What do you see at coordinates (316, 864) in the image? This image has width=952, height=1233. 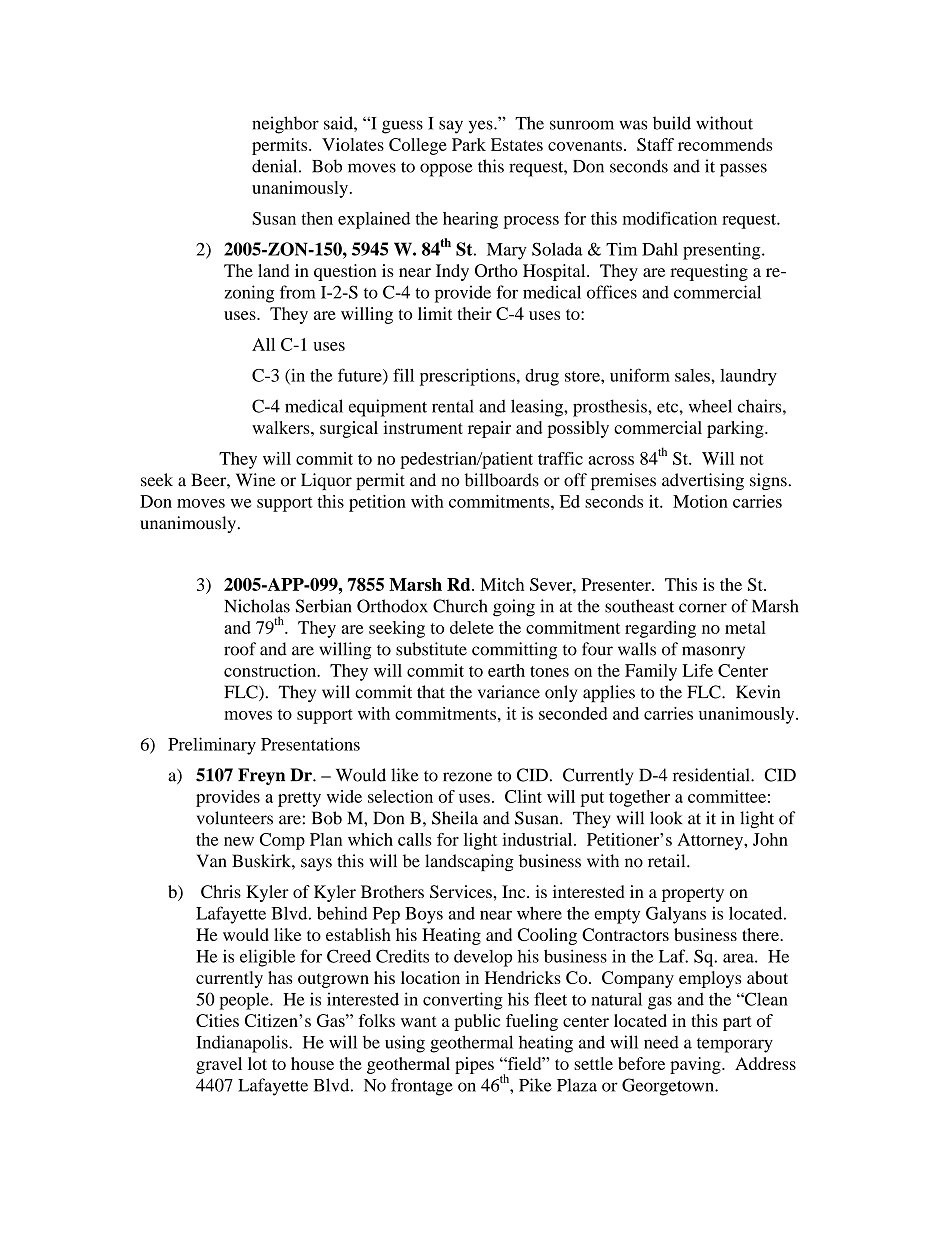 I see `says` at bounding box center [316, 864].
